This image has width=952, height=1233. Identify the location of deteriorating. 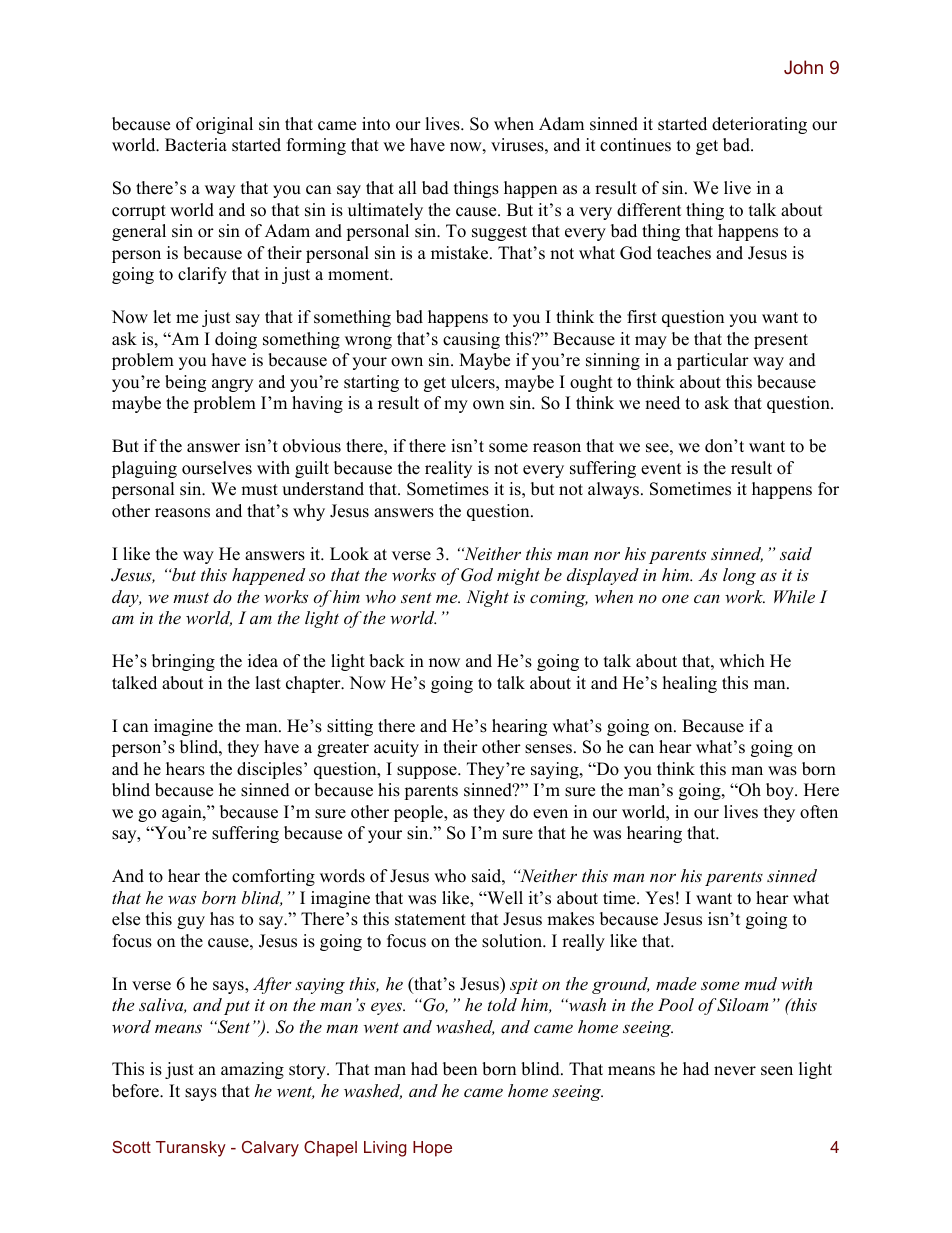
(759, 125).
